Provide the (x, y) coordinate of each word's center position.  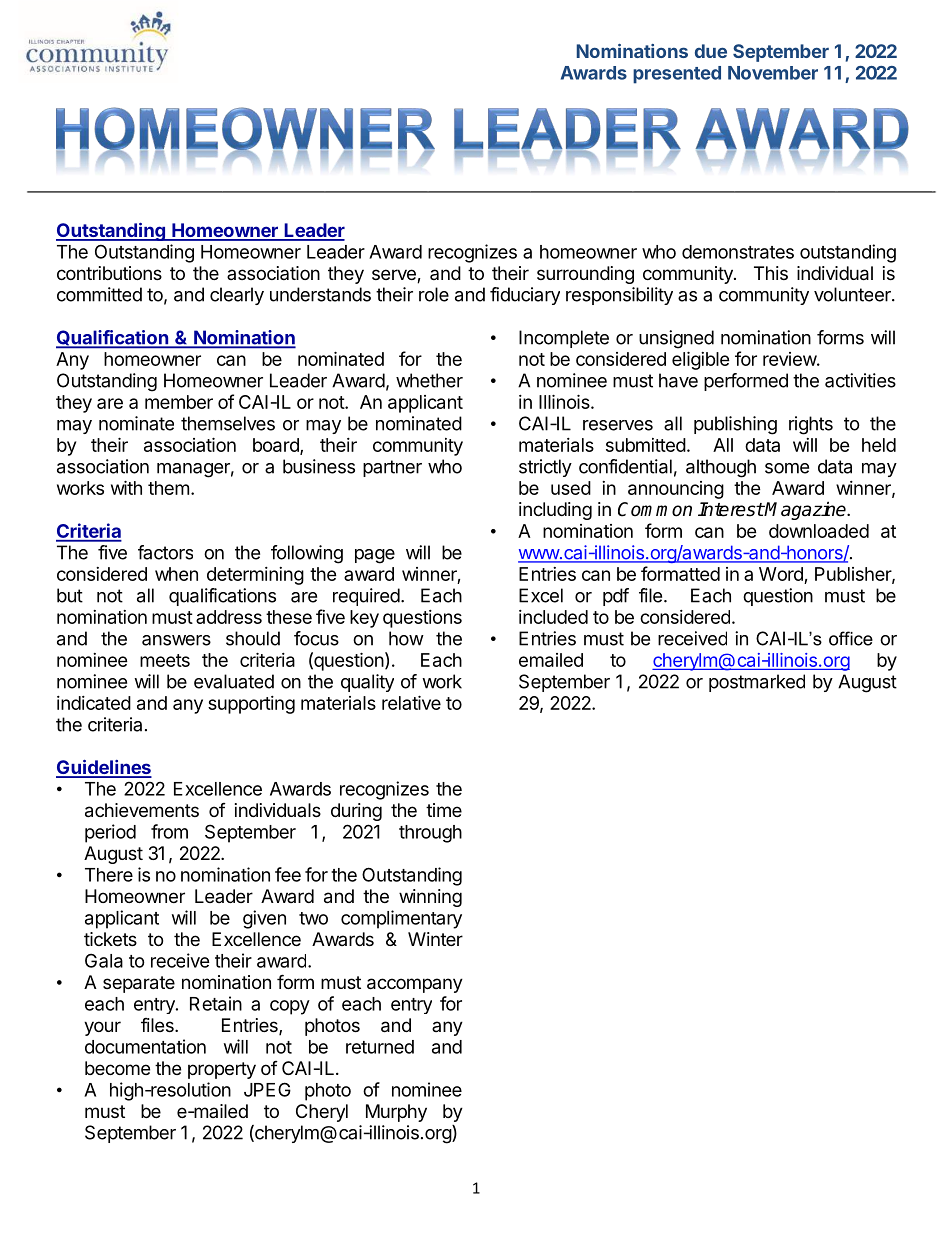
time (444, 810)
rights (811, 425)
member (179, 402)
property (222, 1070)
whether (429, 380)
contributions (109, 273)
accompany (415, 985)
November (773, 73)
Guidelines (104, 768)
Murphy (396, 1113)
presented (677, 75)
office (851, 638)
